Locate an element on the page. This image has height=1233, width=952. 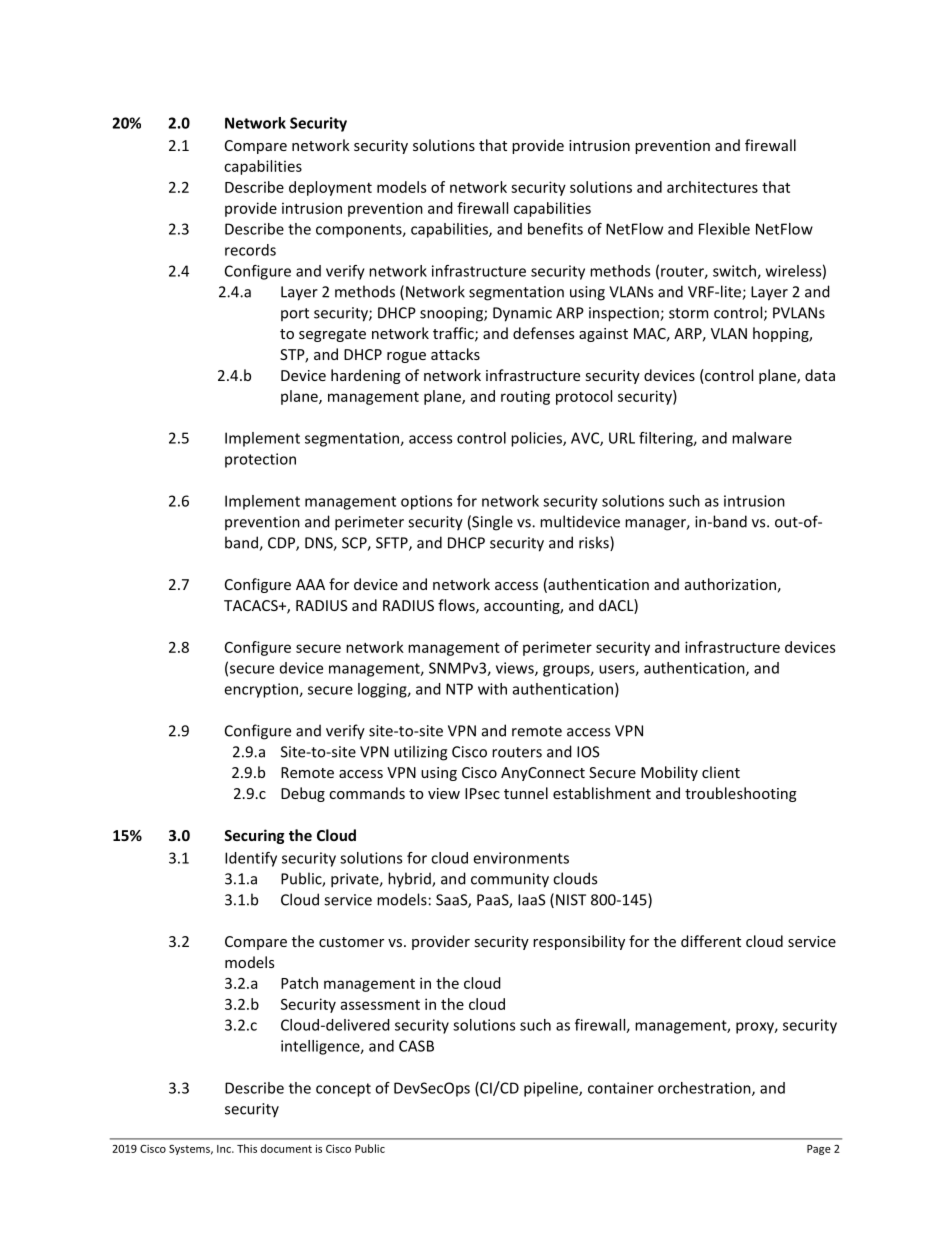
Debug is located at coordinates (303, 794).
